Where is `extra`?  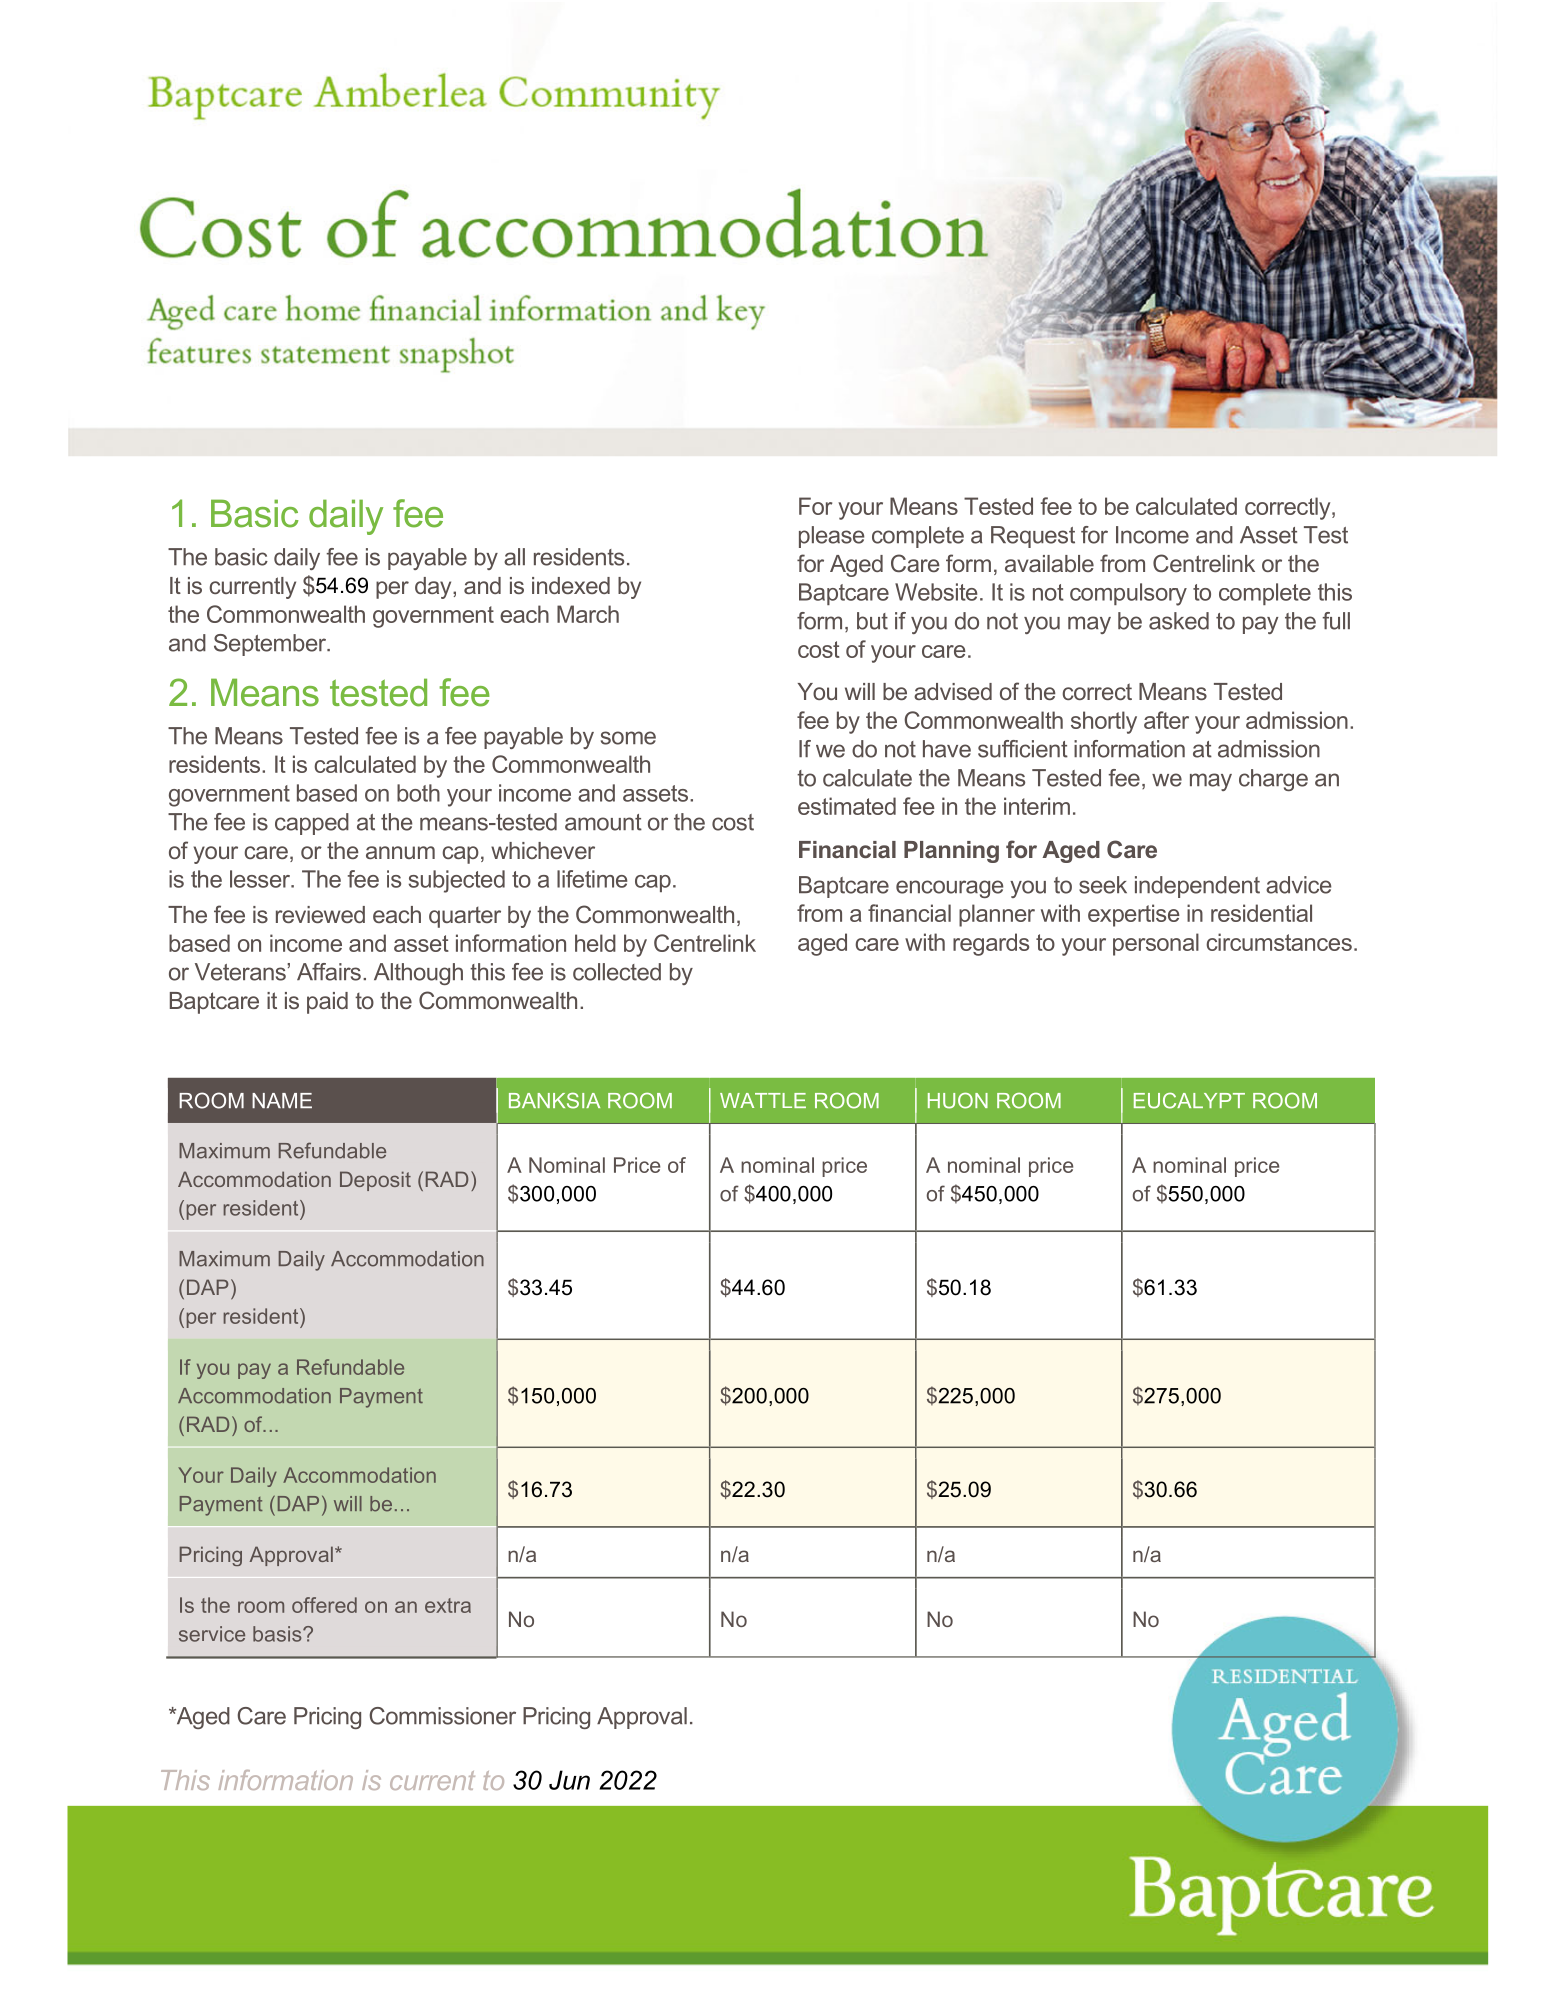
extra is located at coordinates (448, 1605).
